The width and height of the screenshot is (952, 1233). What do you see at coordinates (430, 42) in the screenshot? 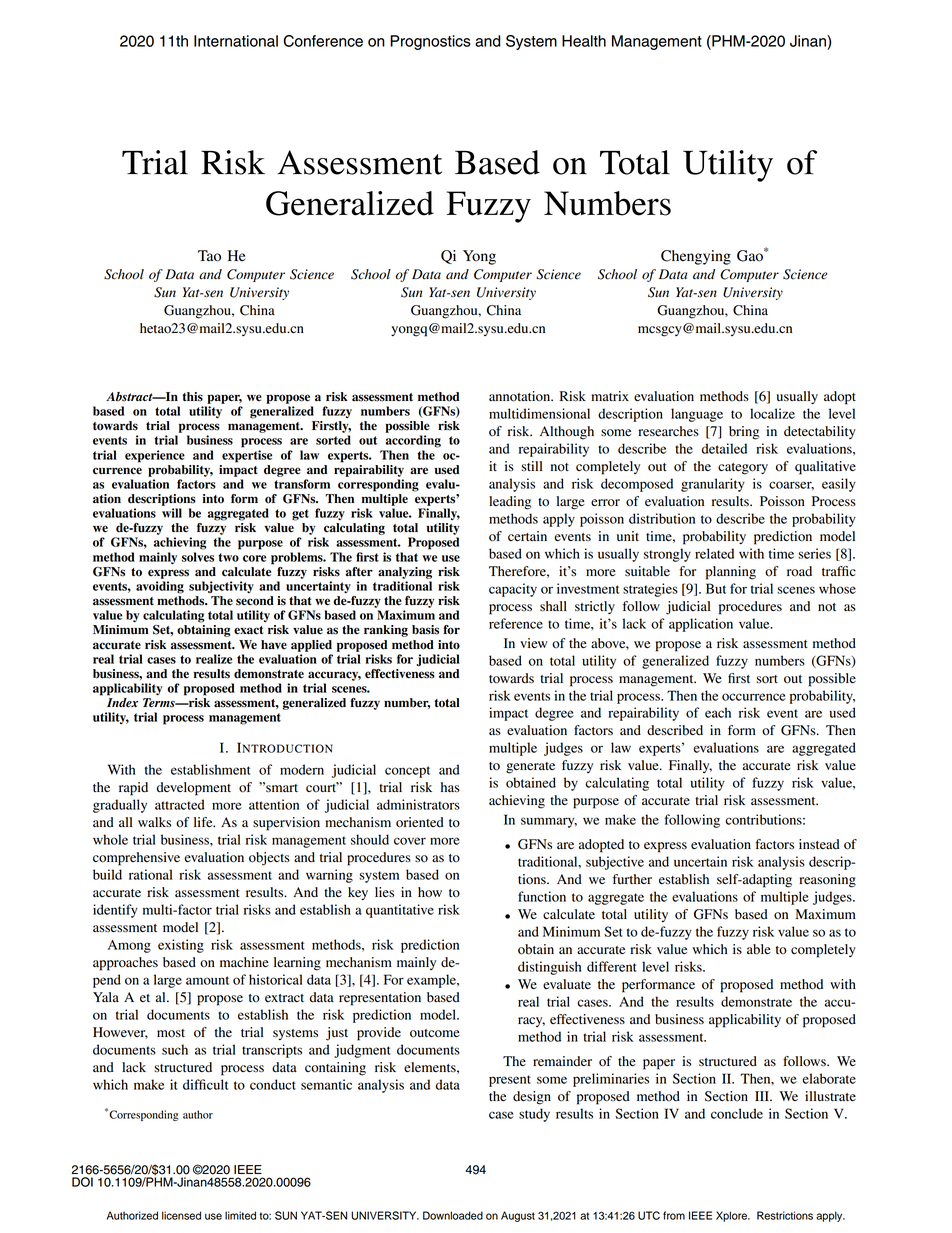
I see `Prognostics` at bounding box center [430, 42].
